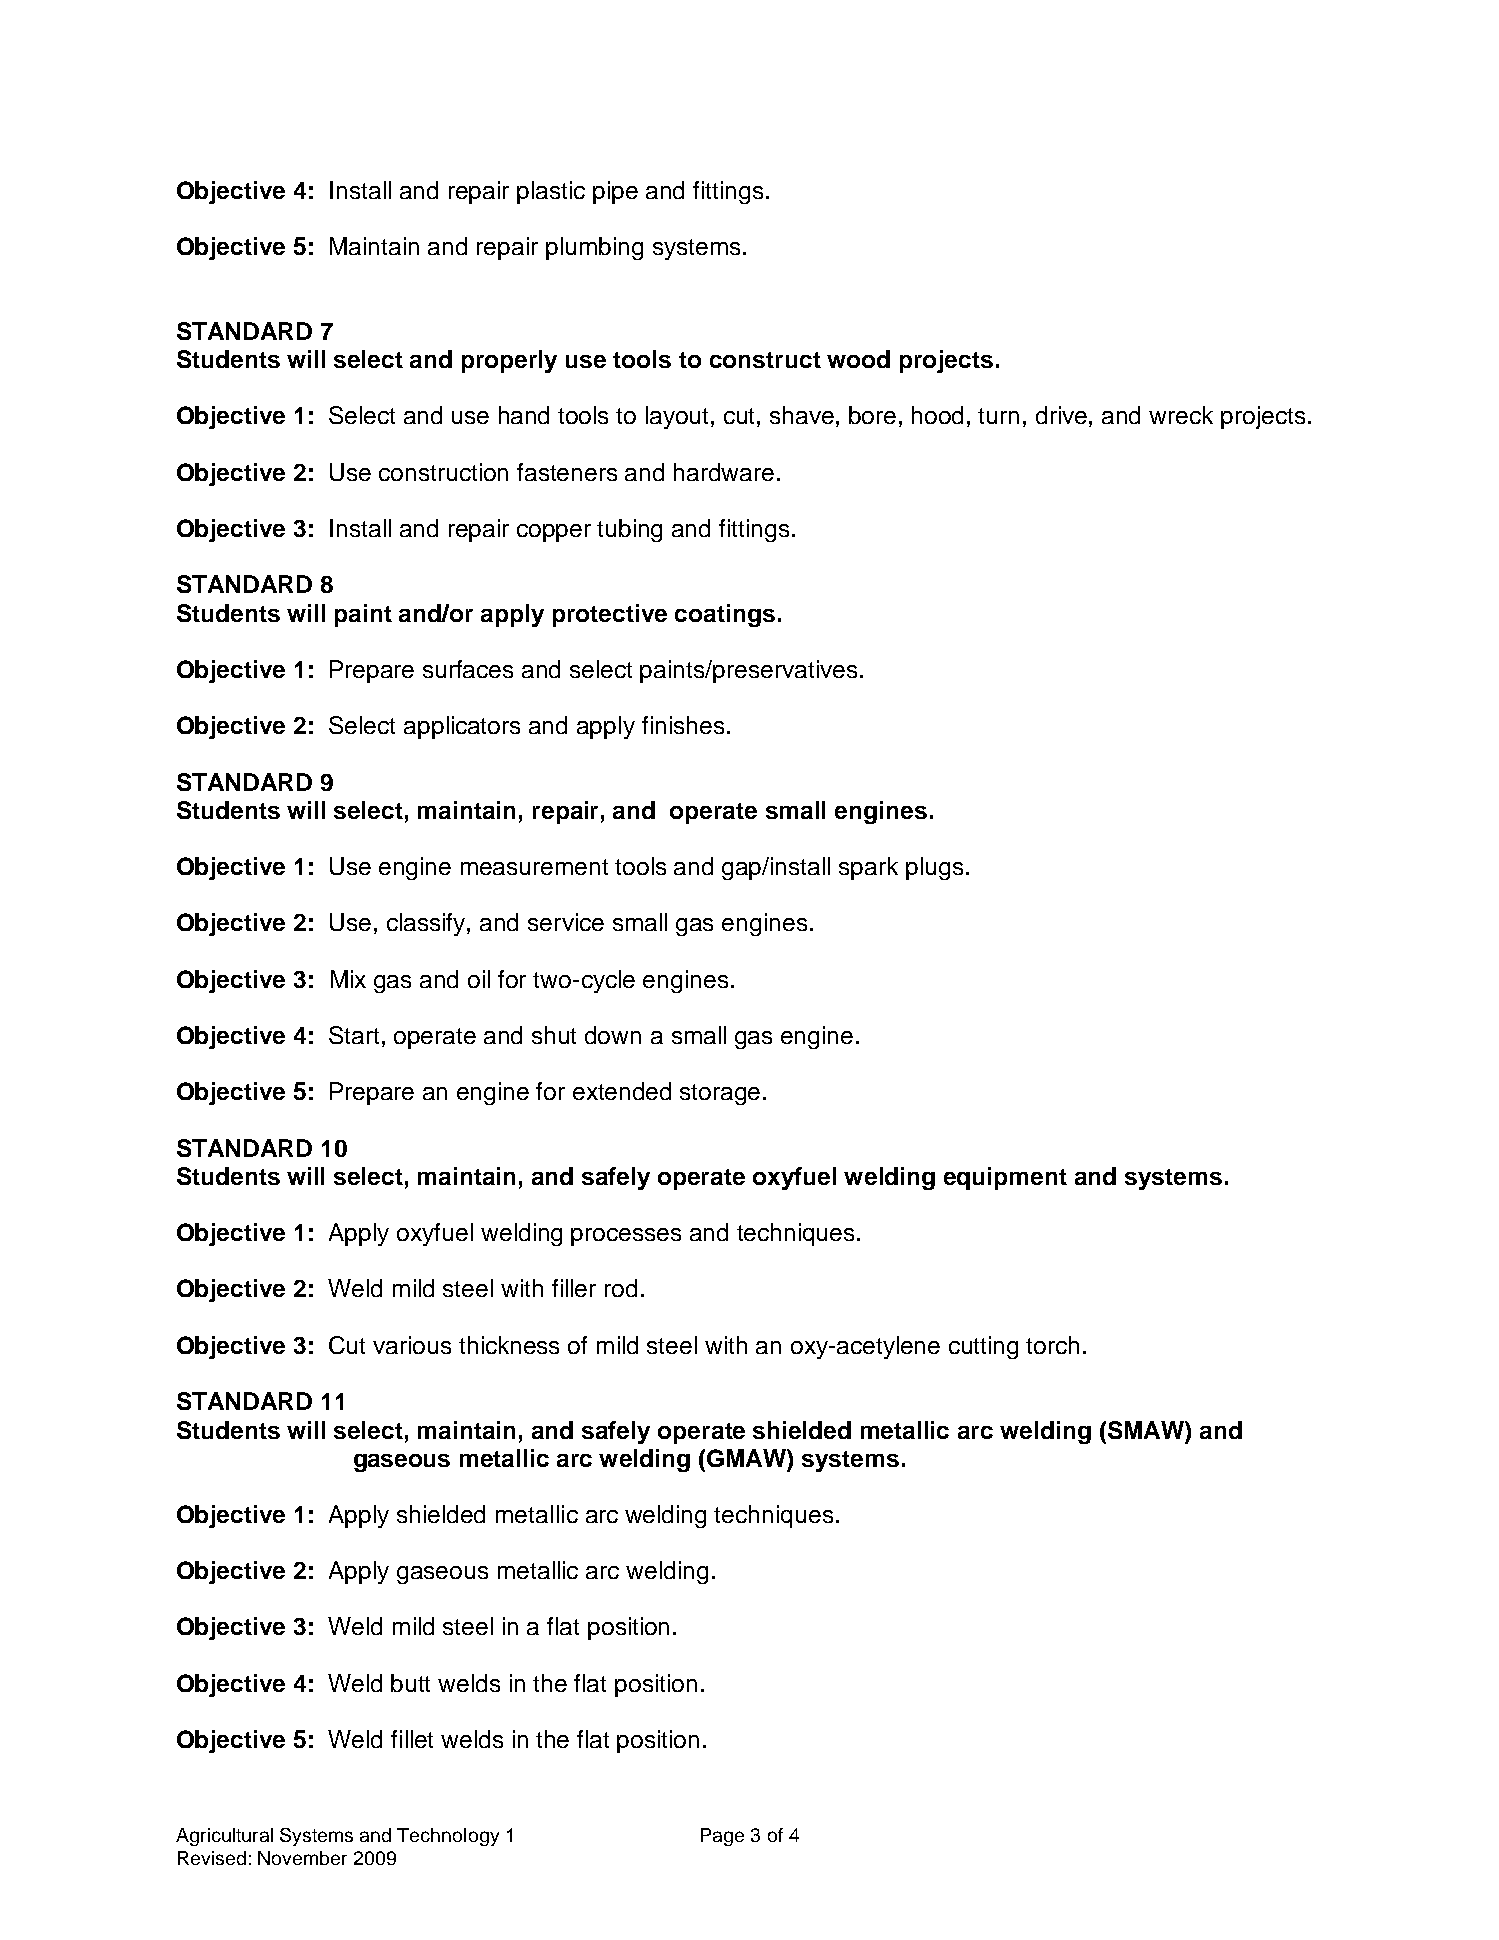  I want to click on coatings, so click(725, 615).
